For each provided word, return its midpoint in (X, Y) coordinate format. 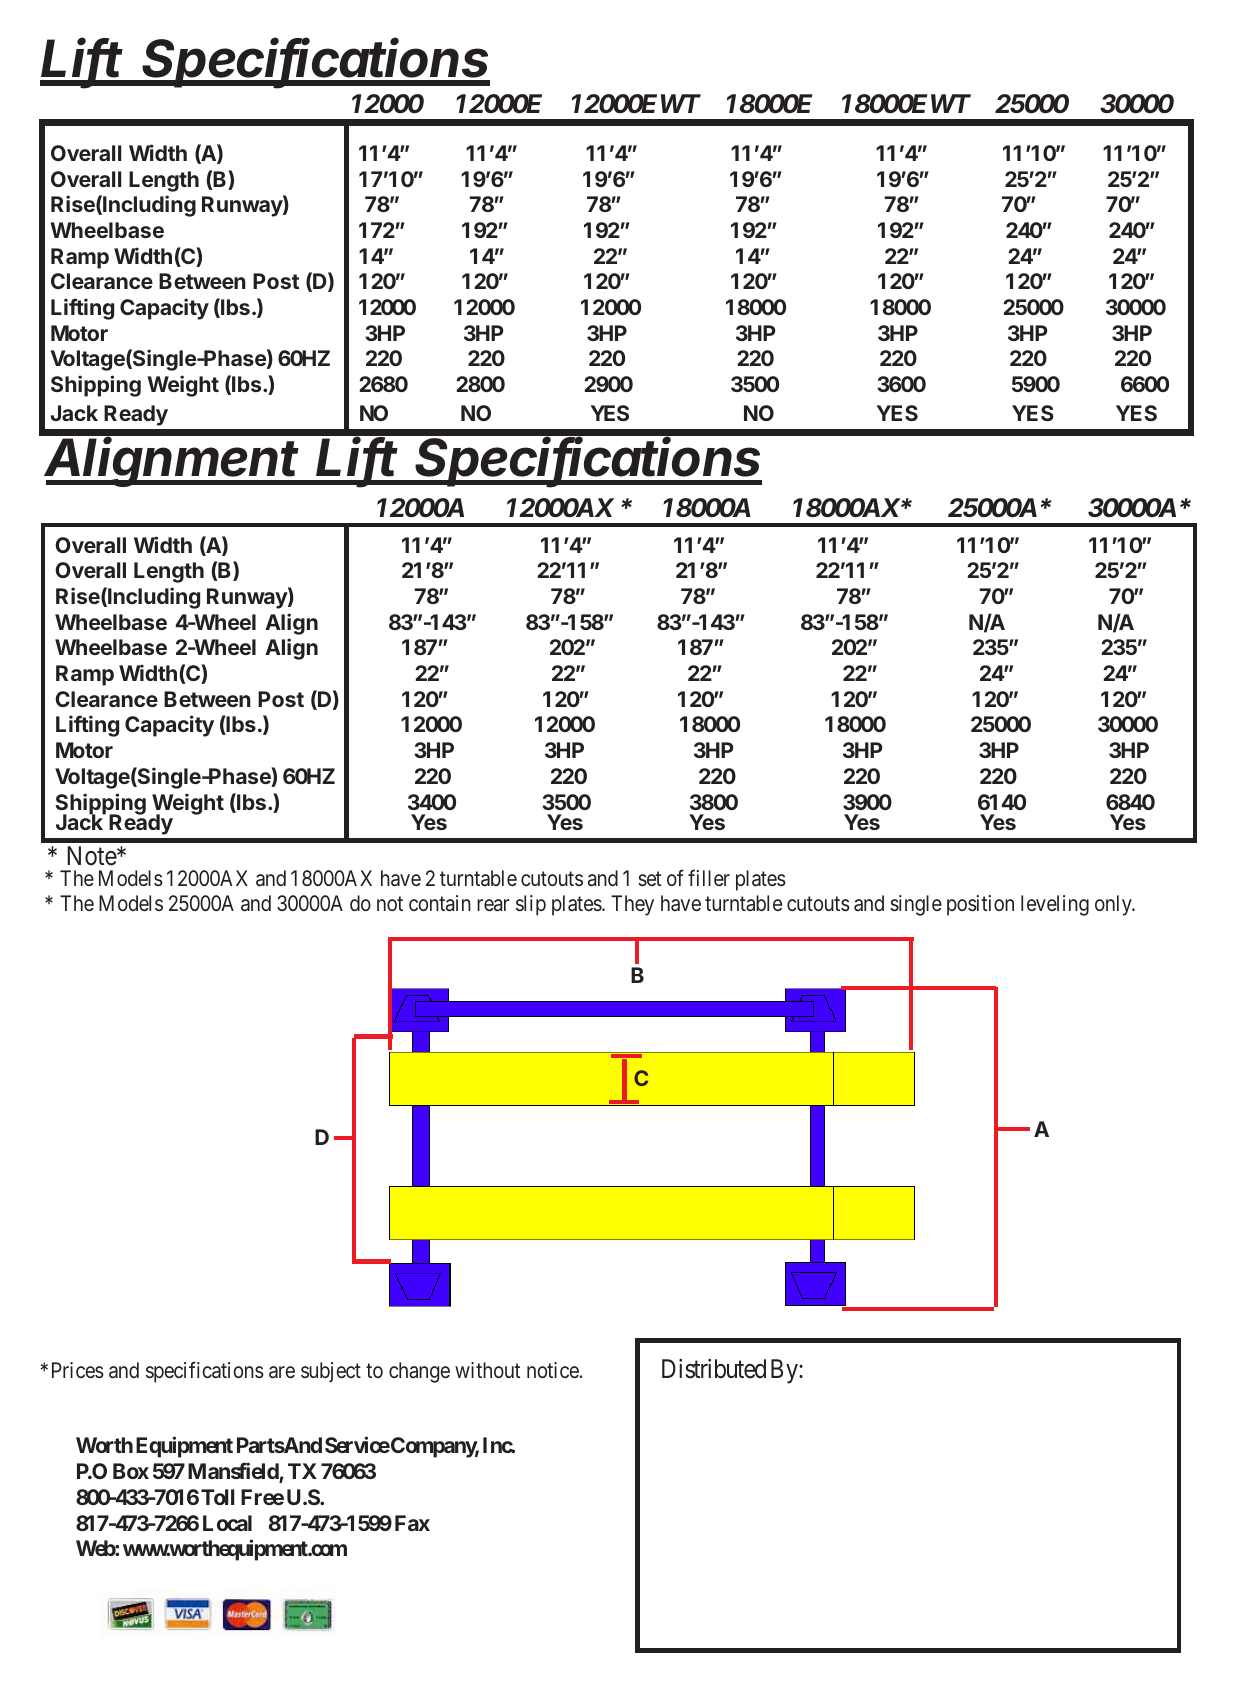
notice (553, 1370)
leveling (1055, 905)
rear (493, 906)
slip (531, 905)
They (632, 905)
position (980, 905)
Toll (217, 1497)
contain (440, 903)
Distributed (714, 1369)
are (282, 1372)
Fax (412, 1523)
